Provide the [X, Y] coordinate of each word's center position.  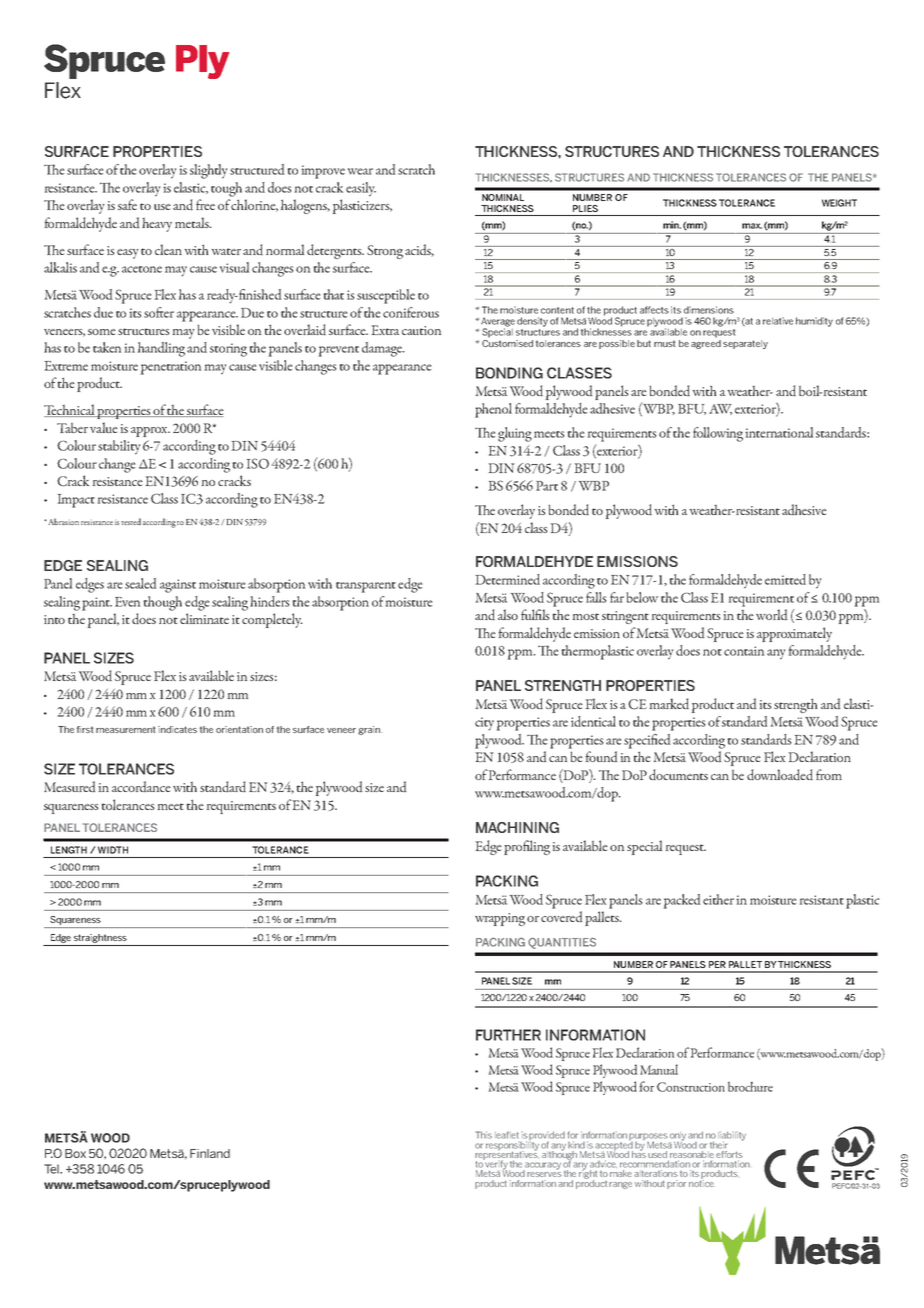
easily [361, 189]
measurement [125, 729]
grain [370, 730]
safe [127, 204]
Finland [210, 1153]
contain [744, 651]
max [752, 226]
